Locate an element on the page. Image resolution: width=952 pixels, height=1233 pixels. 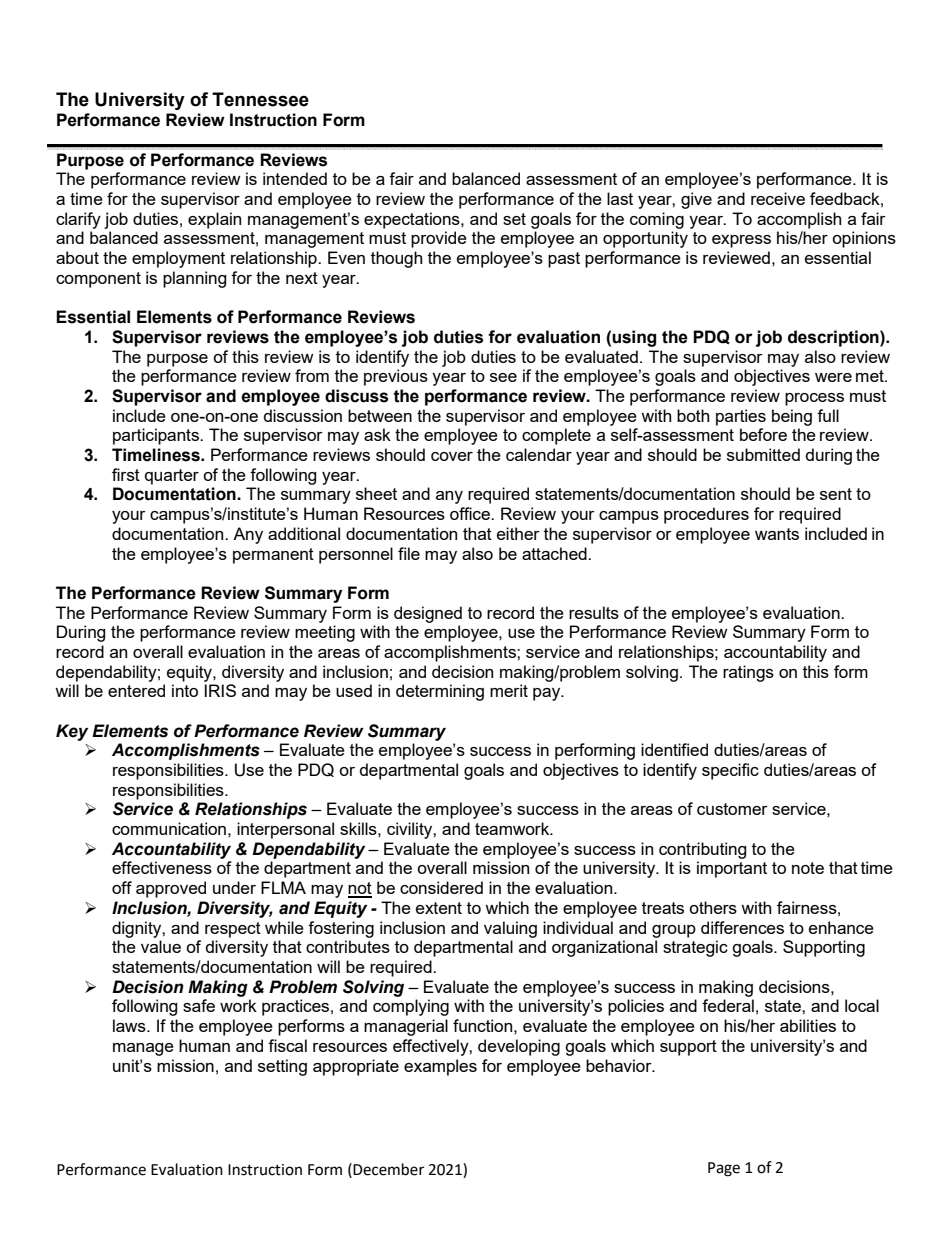
submitted is located at coordinates (763, 454).
